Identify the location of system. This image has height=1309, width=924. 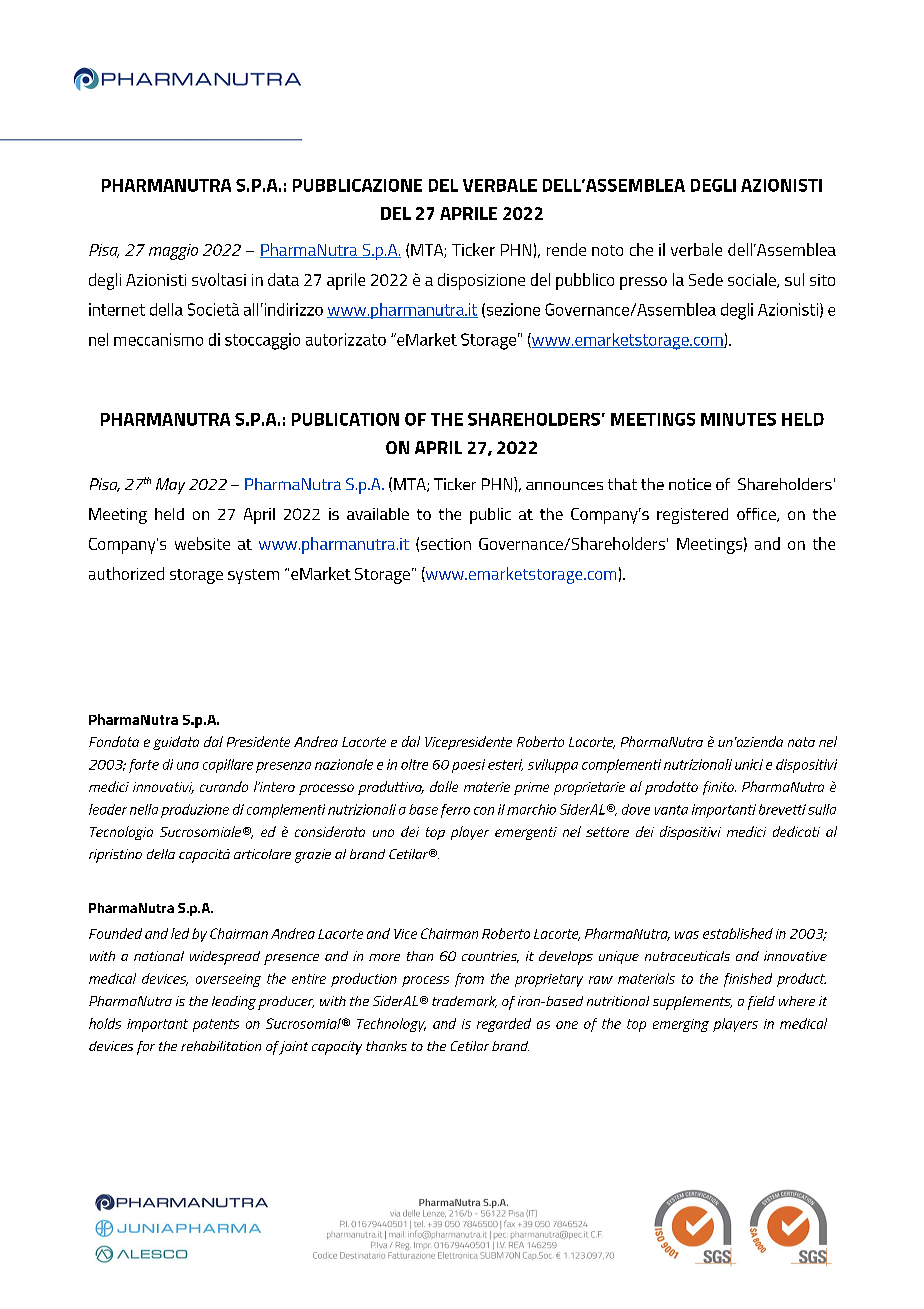
(253, 576).
